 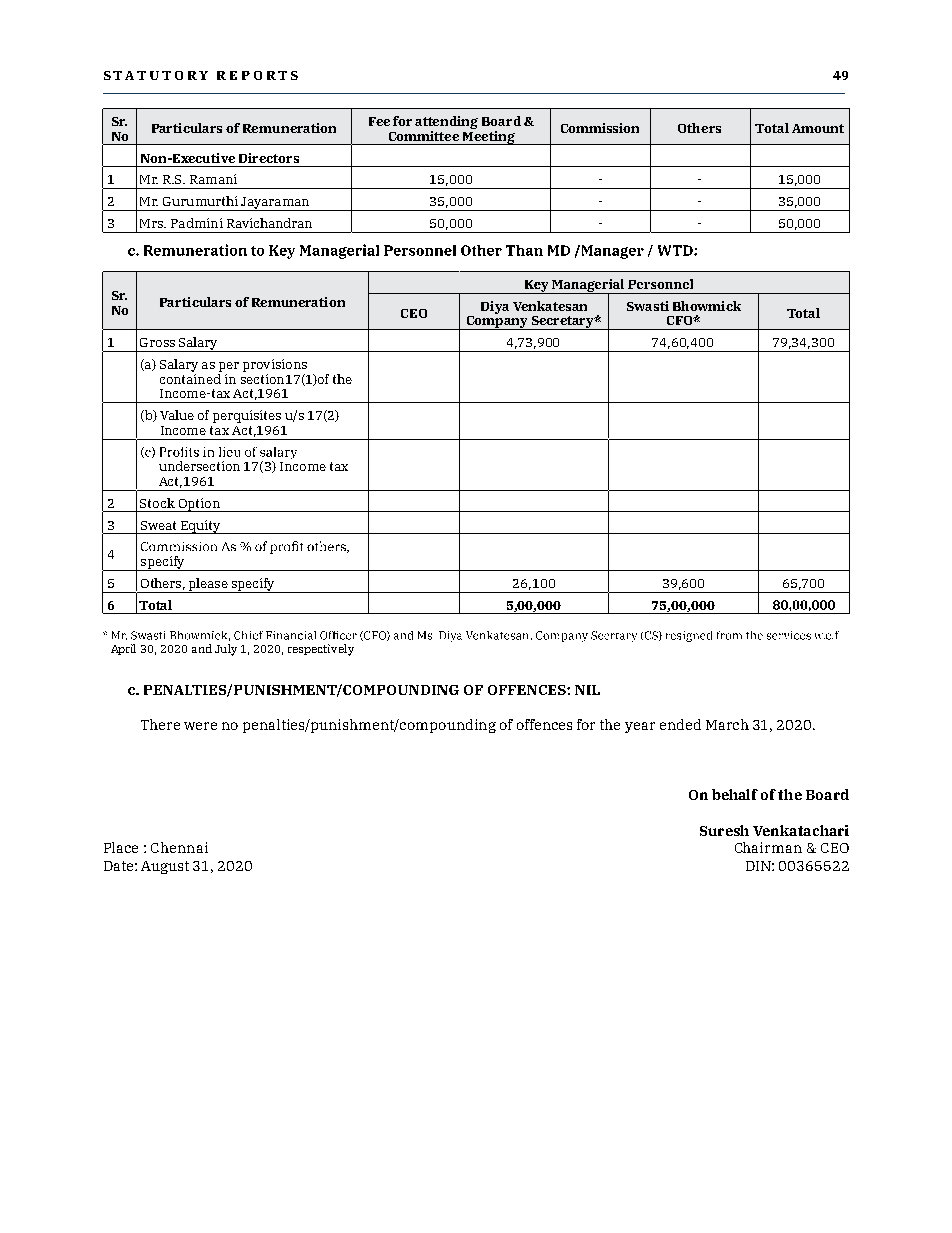 I want to click on March, so click(x=727, y=724).
